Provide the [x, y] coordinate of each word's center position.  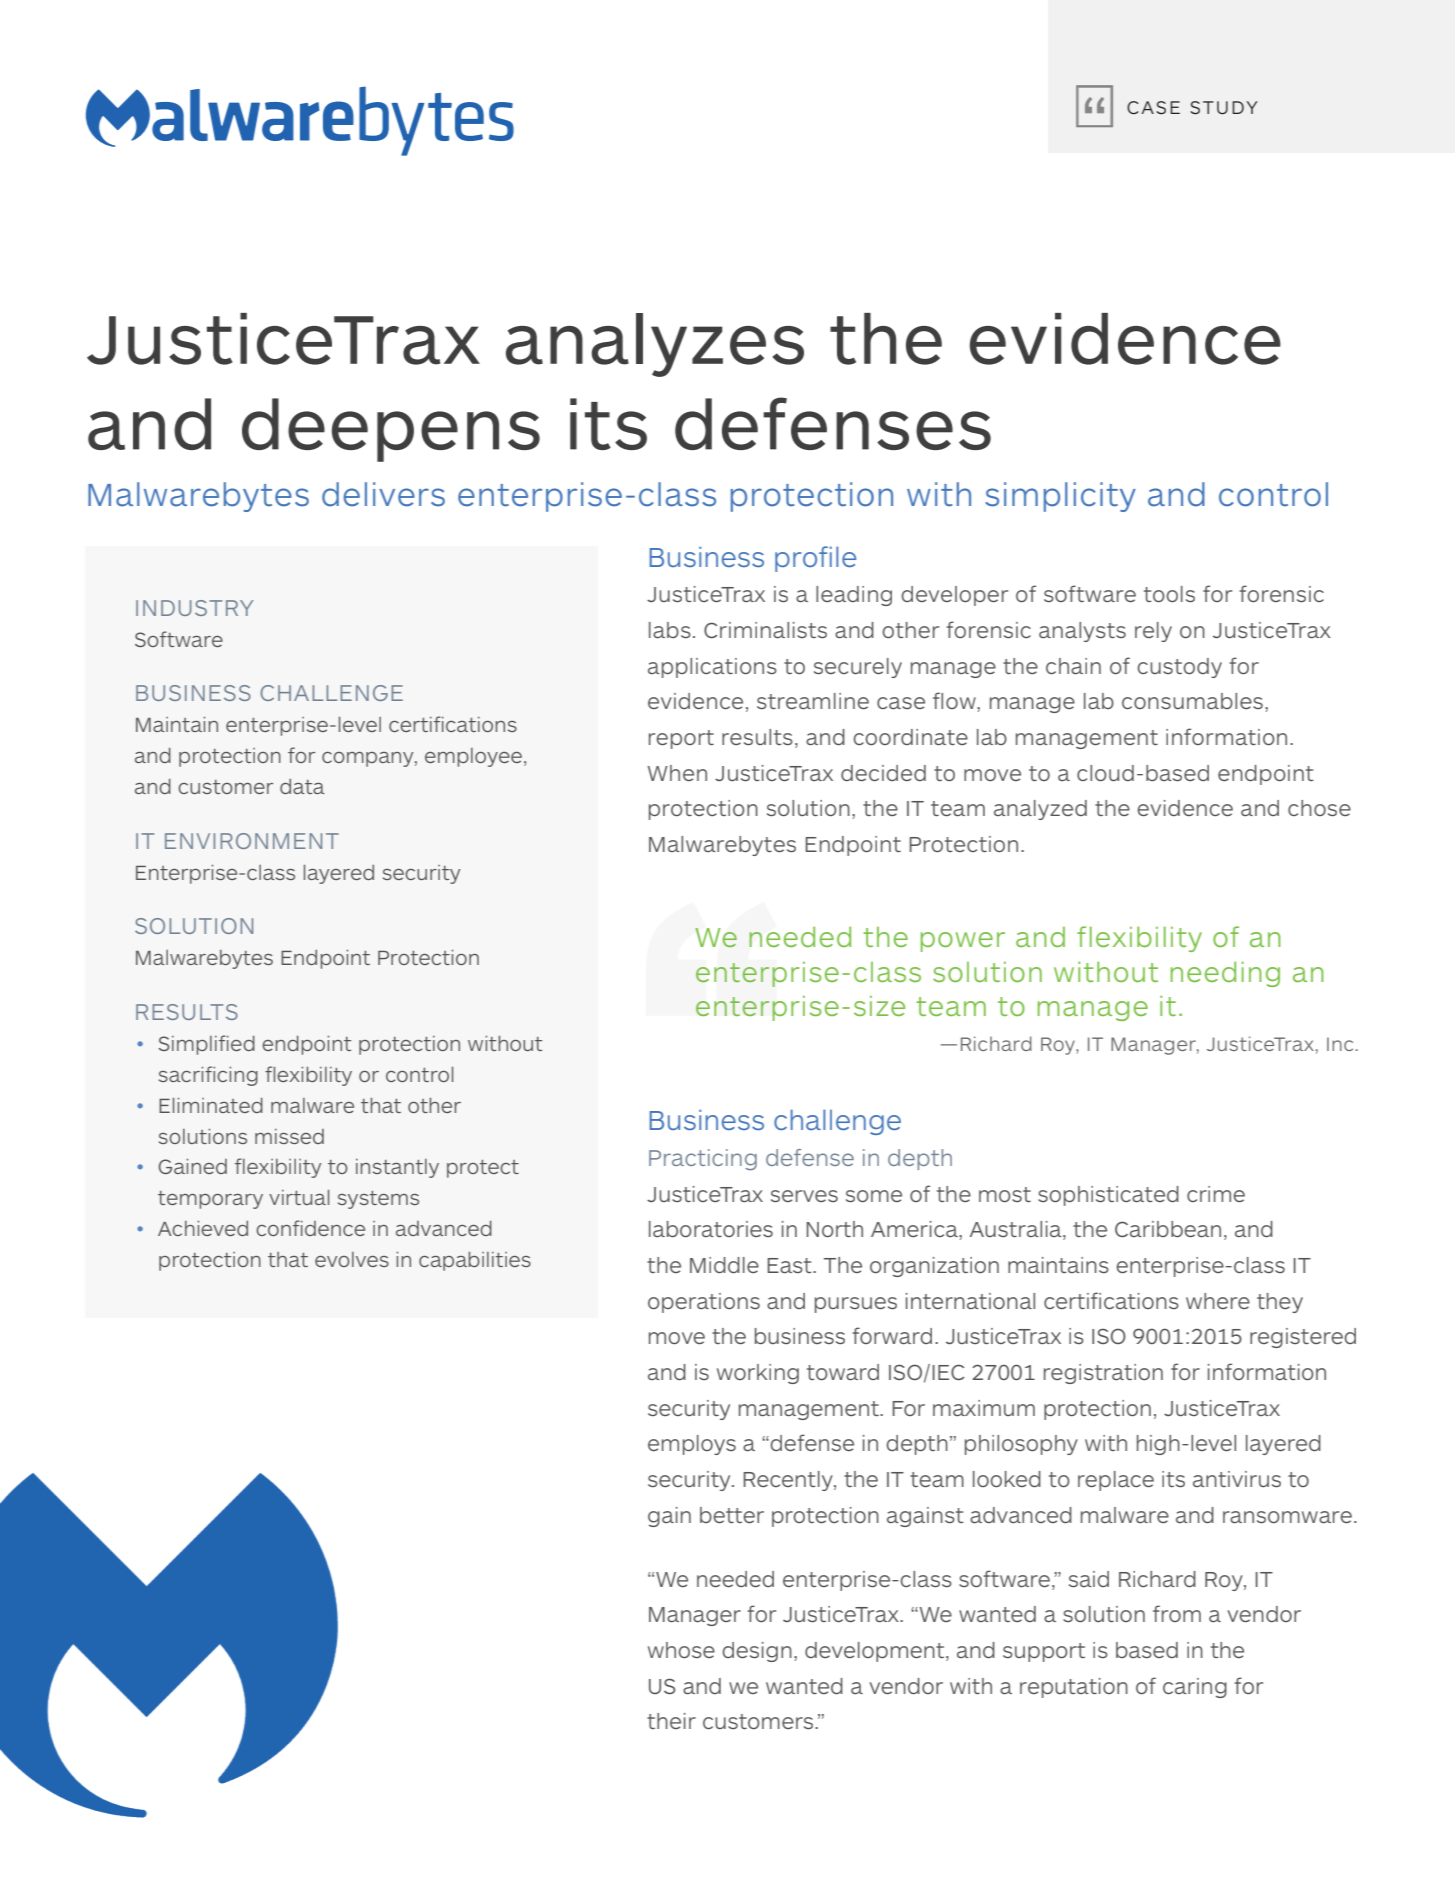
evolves [352, 1259]
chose [1319, 808]
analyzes [655, 345]
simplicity [1060, 497]
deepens [391, 430]
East [790, 1265]
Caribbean [1168, 1229]
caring [1195, 1688]
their [671, 1721]
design [757, 1652]
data [302, 786]
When [677, 773]
